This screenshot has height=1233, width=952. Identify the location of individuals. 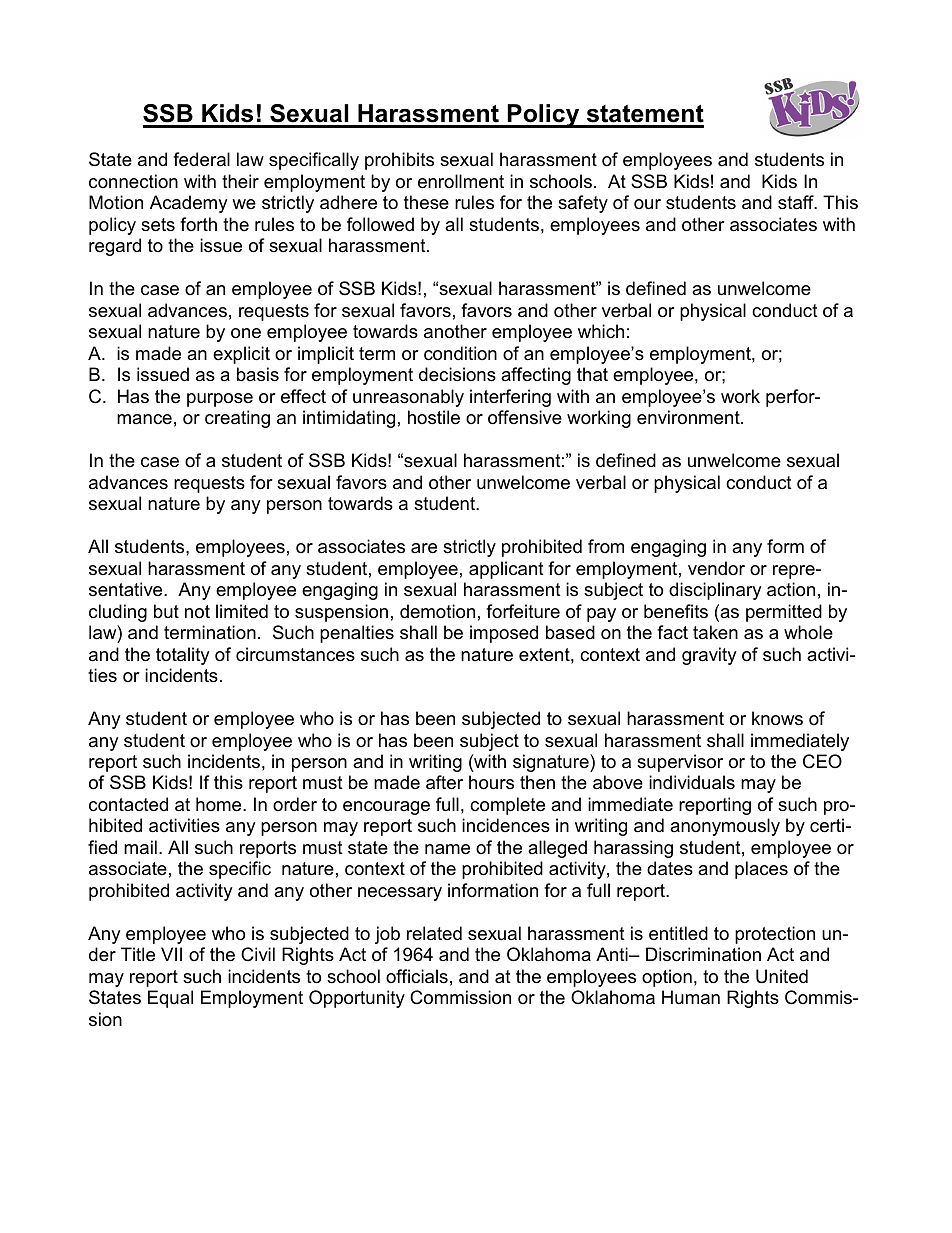
(692, 782).
